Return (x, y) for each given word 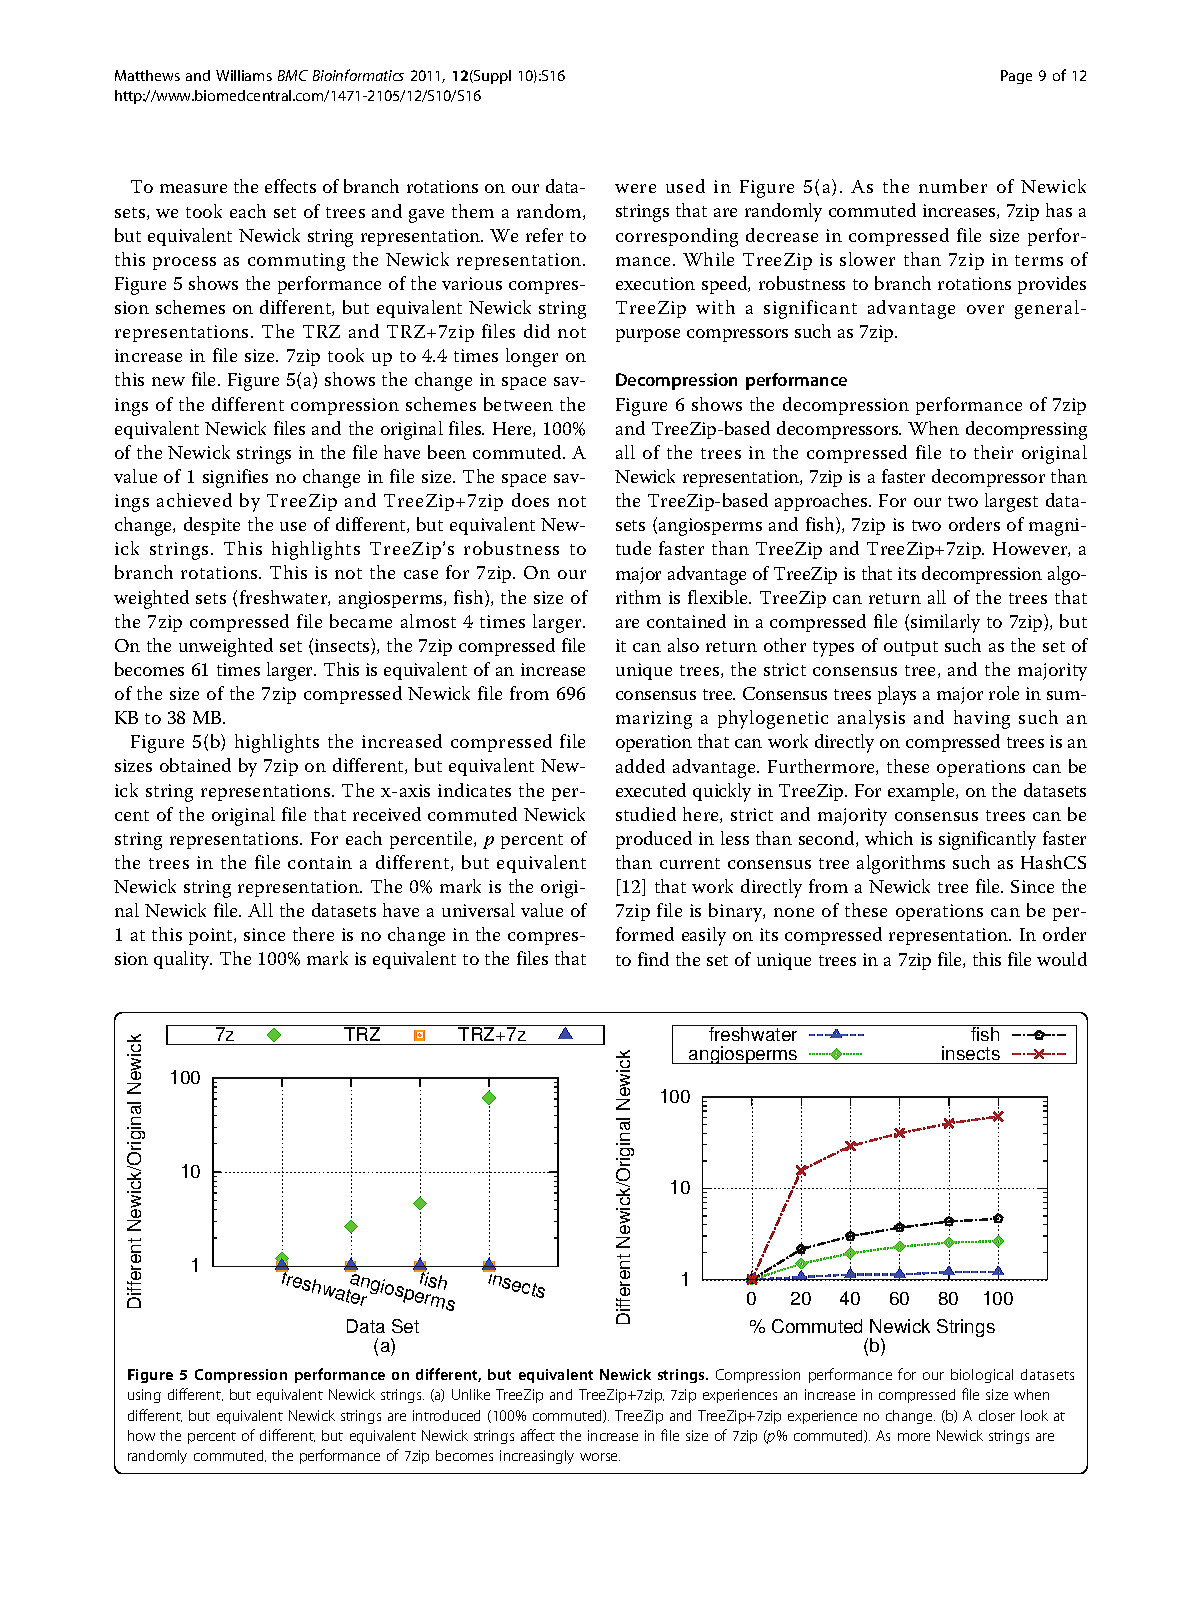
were (635, 188)
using (144, 1396)
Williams (244, 75)
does (530, 500)
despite (212, 526)
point (212, 936)
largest (1011, 502)
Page (1016, 77)
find (653, 959)
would (1062, 959)
